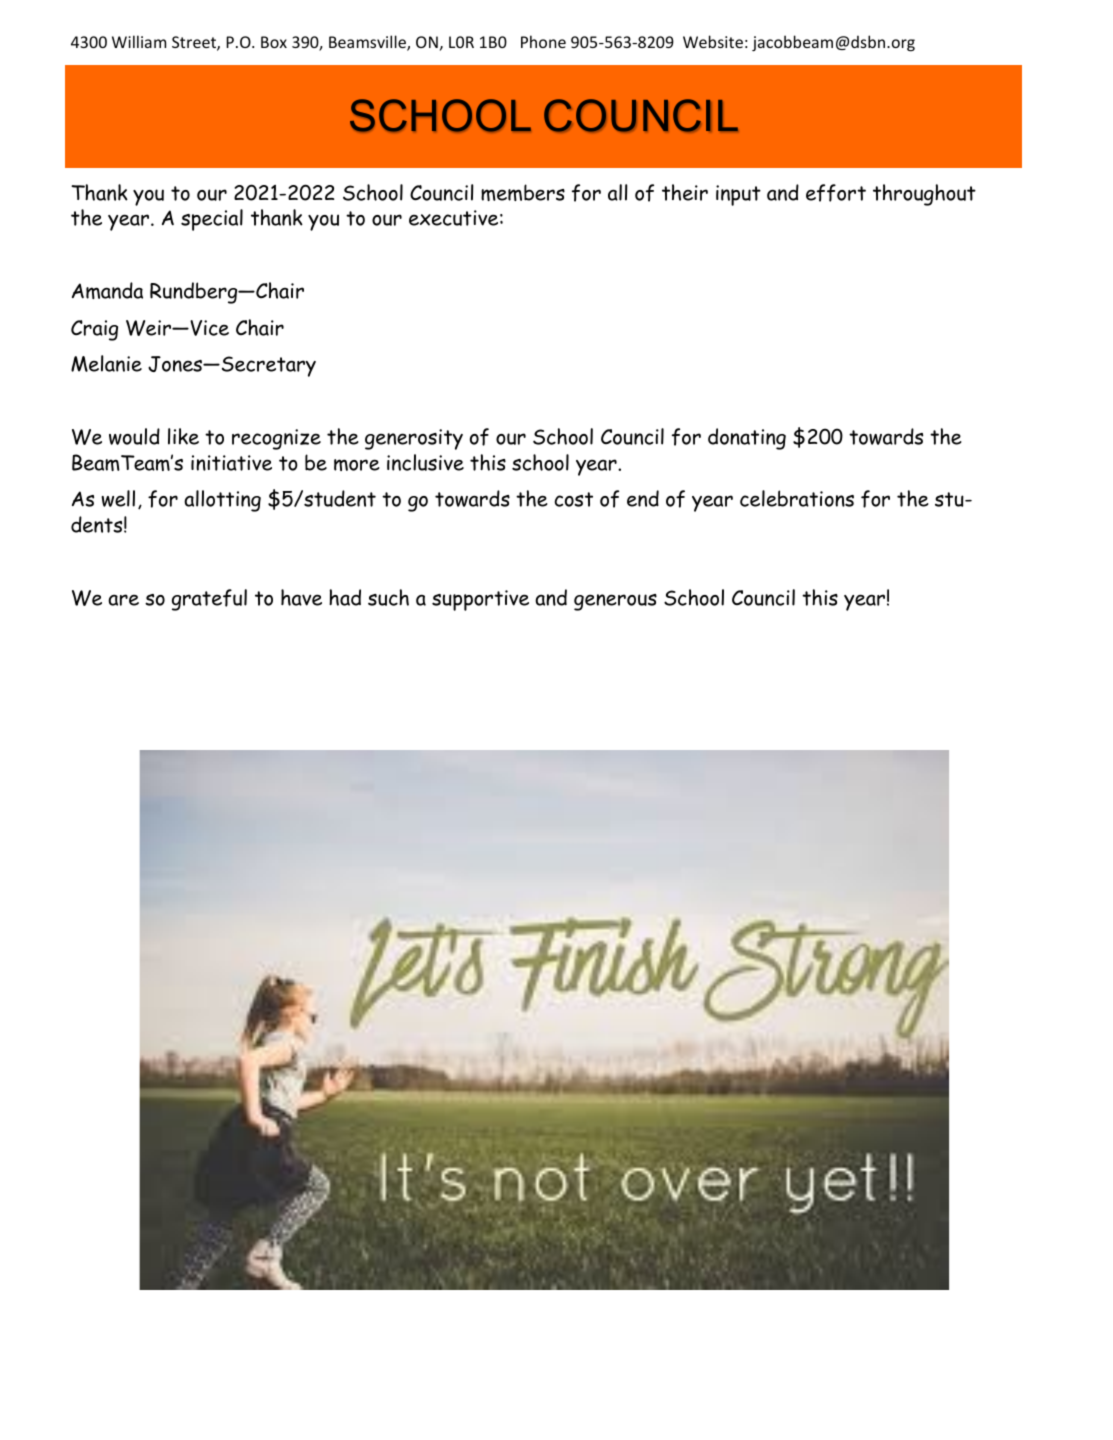 Image resolution: width=1113 pixels, height=1440 pixels. What do you see at coordinates (414, 439) in the page?
I see `generosity` at bounding box center [414, 439].
